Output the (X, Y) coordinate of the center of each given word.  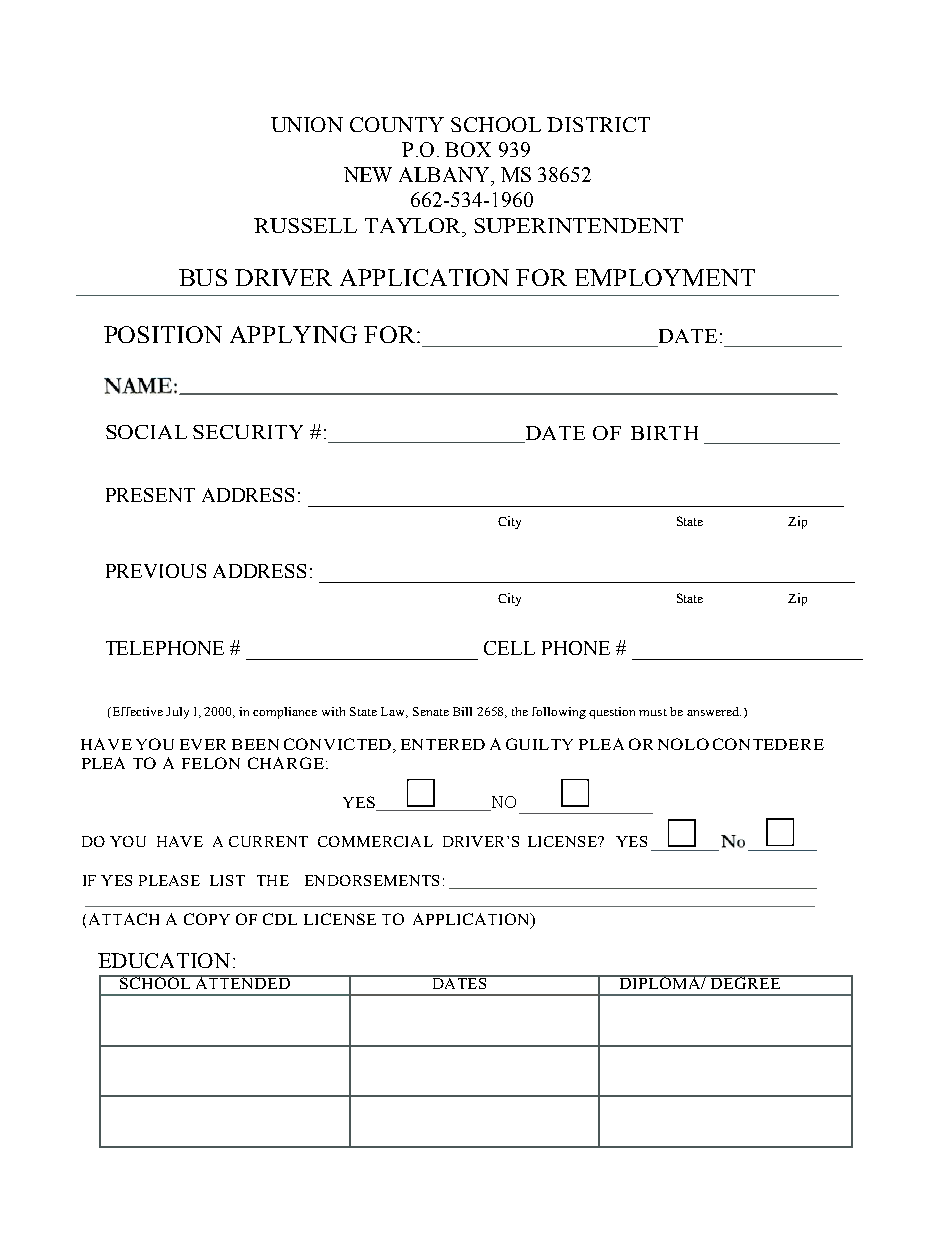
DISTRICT (598, 124)
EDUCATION (164, 960)
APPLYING (293, 334)
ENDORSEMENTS (372, 880)
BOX (468, 149)
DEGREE (745, 982)
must (653, 712)
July (177, 713)
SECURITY (248, 432)
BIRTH (664, 433)
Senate (431, 711)
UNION (307, 124)
